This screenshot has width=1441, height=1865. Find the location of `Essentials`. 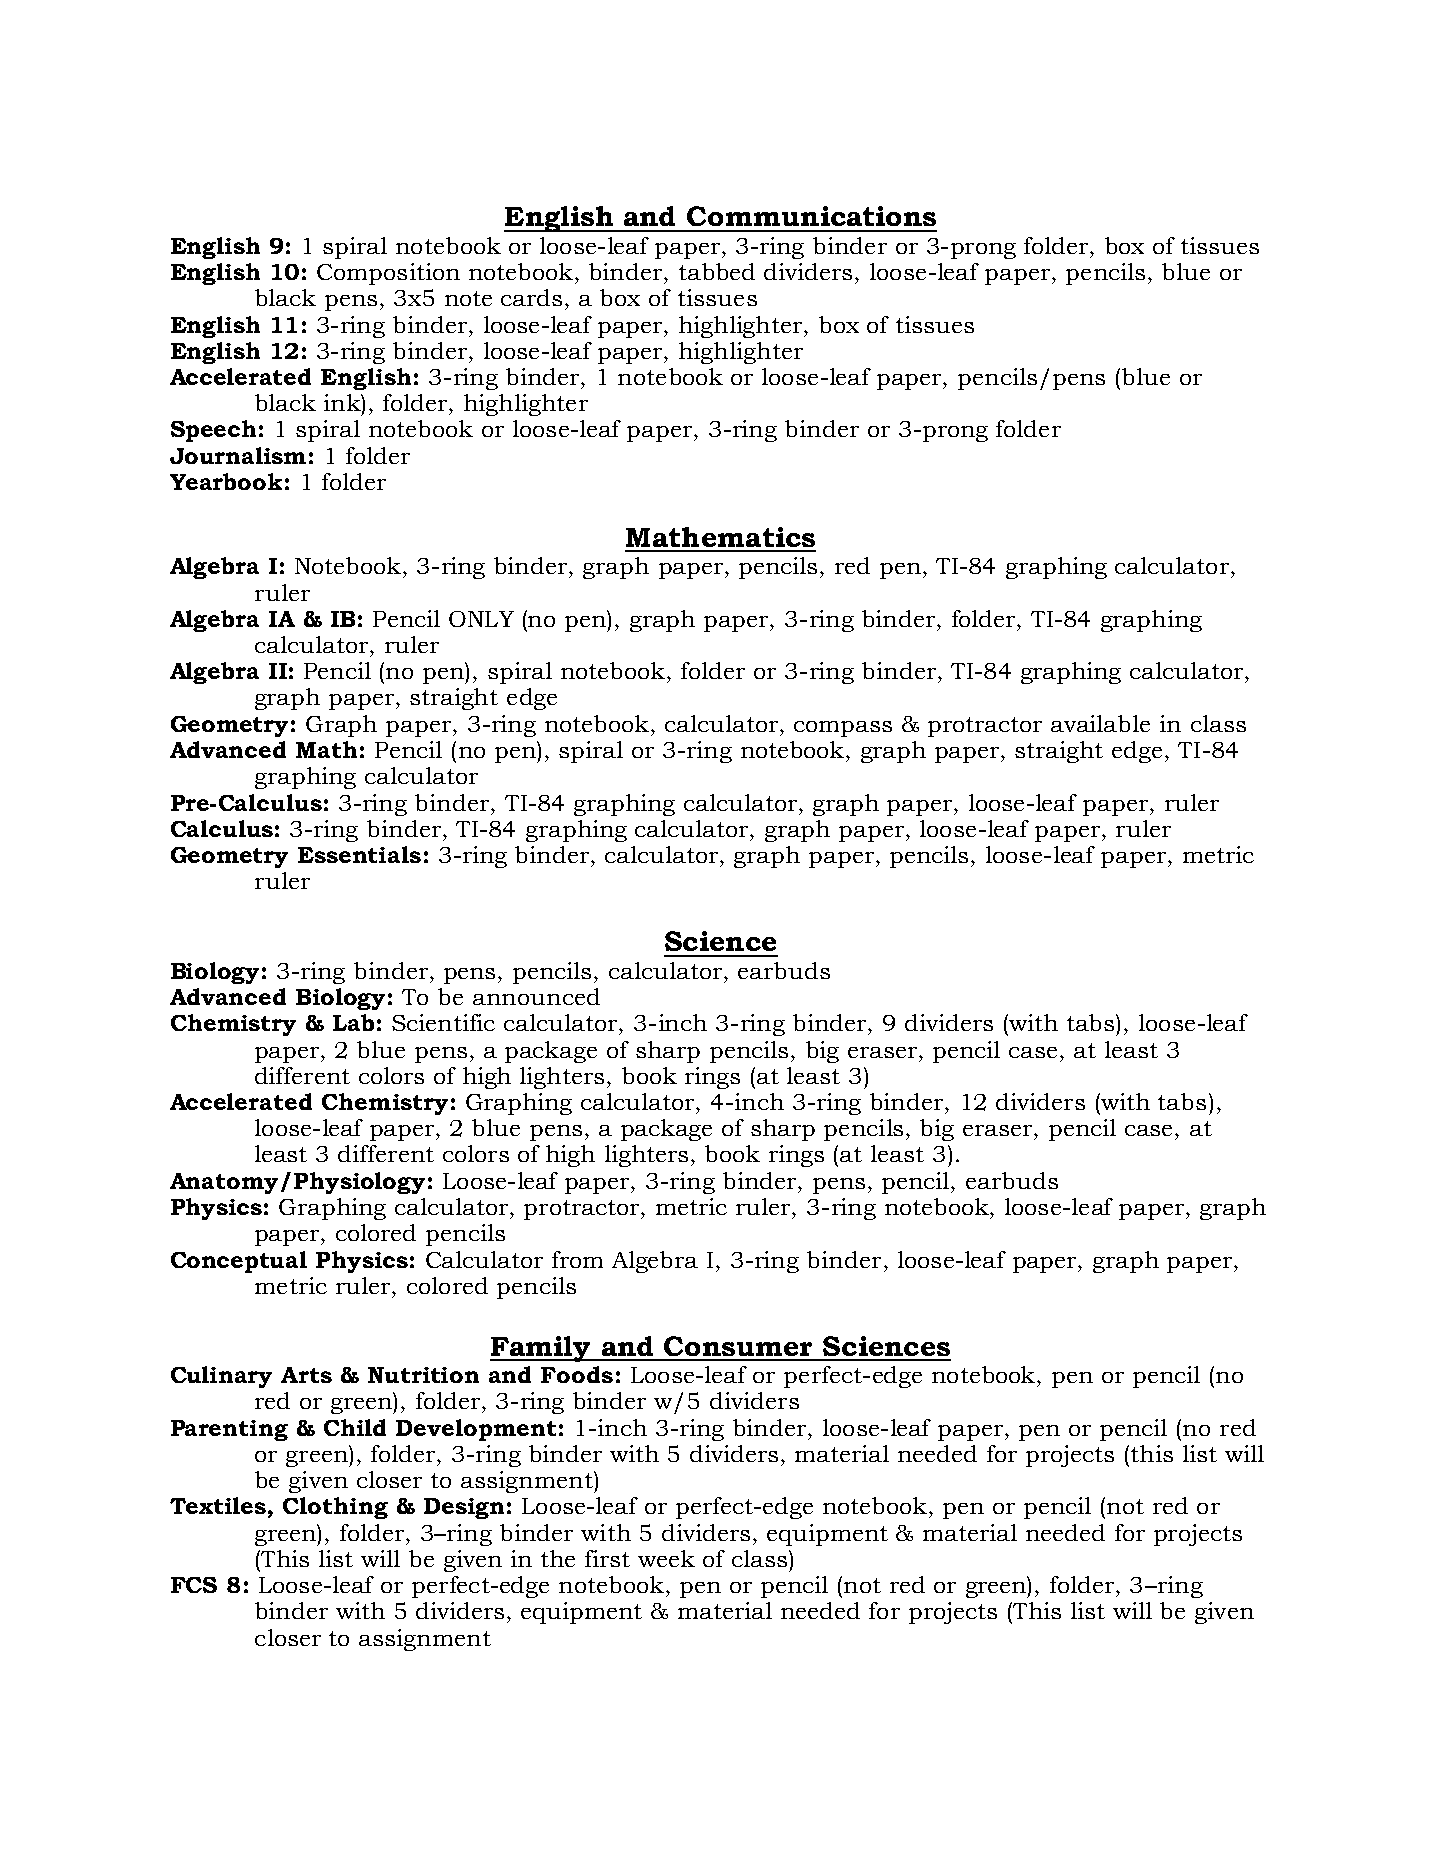

Essentials is located at coordinates (359, 854).
